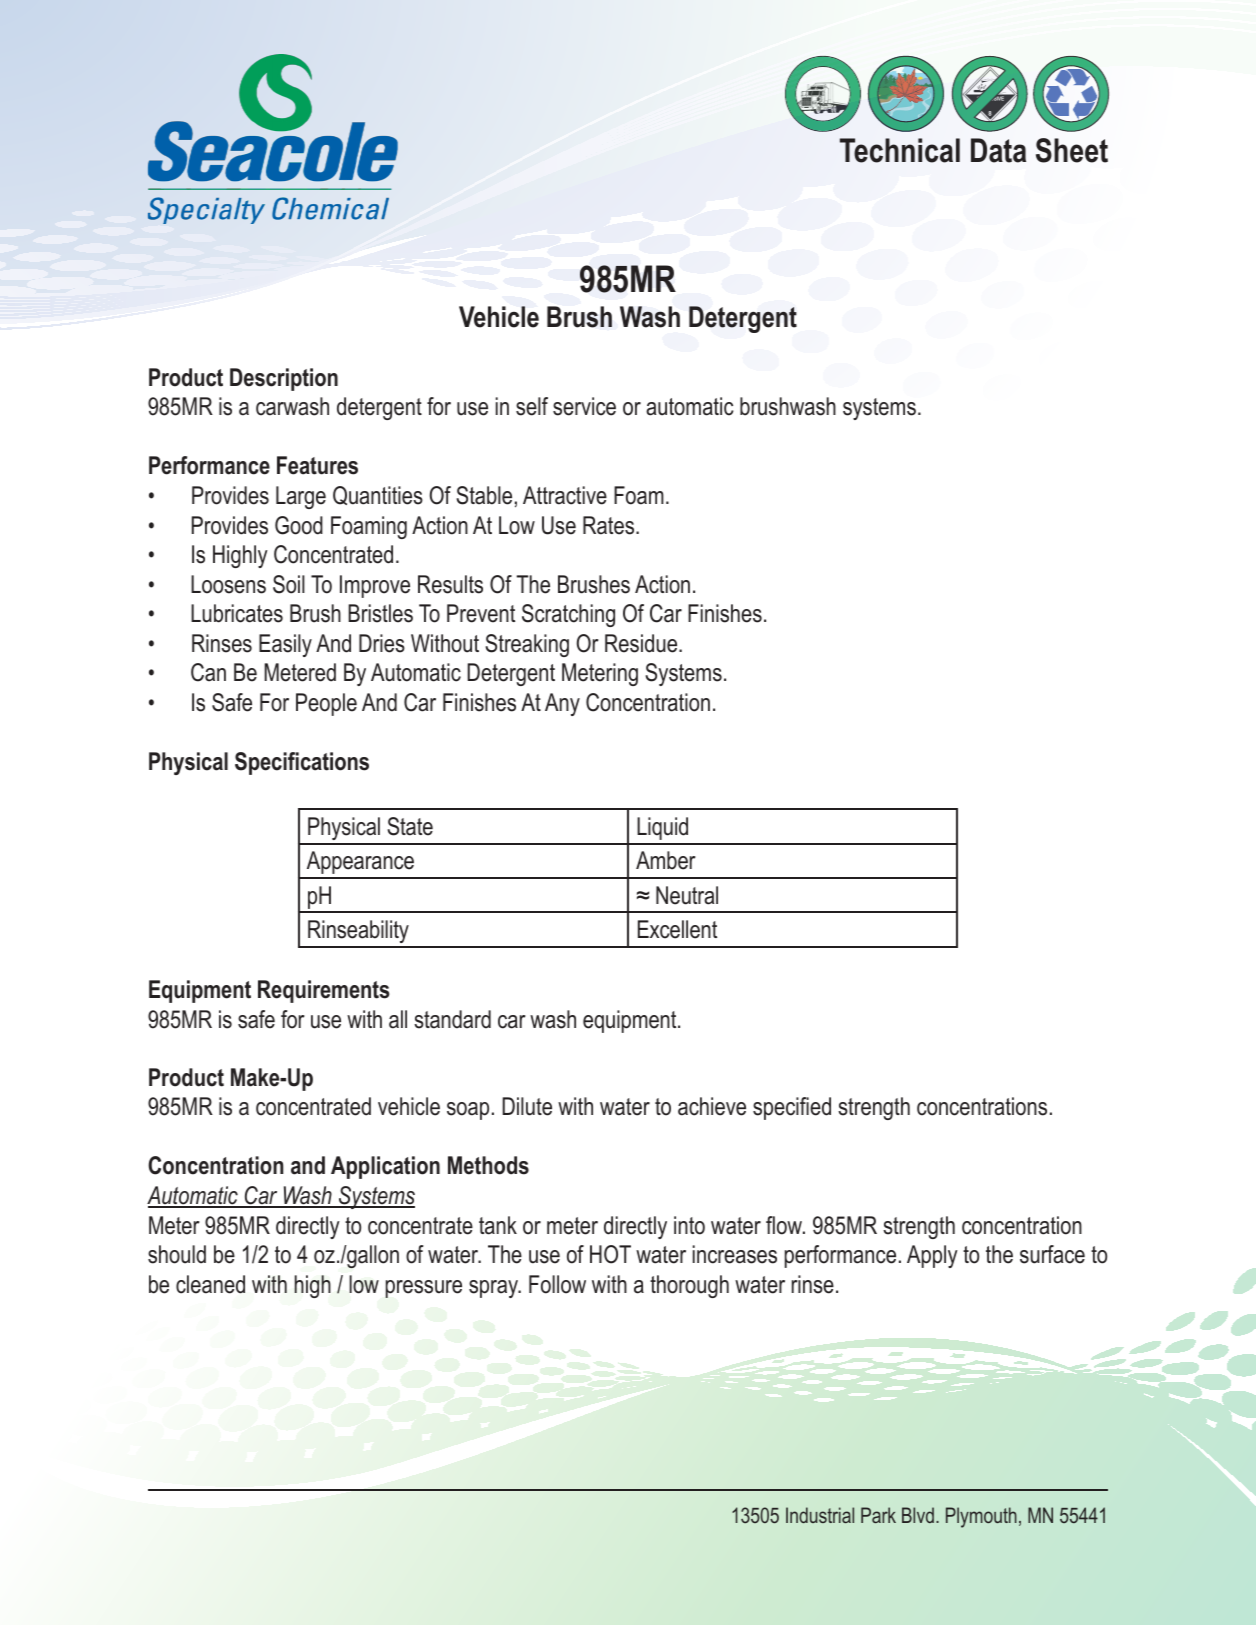  What do you see at coordinates (998, 150) in the screenshot?
I see `Data` at bounding box center [998, 150].
